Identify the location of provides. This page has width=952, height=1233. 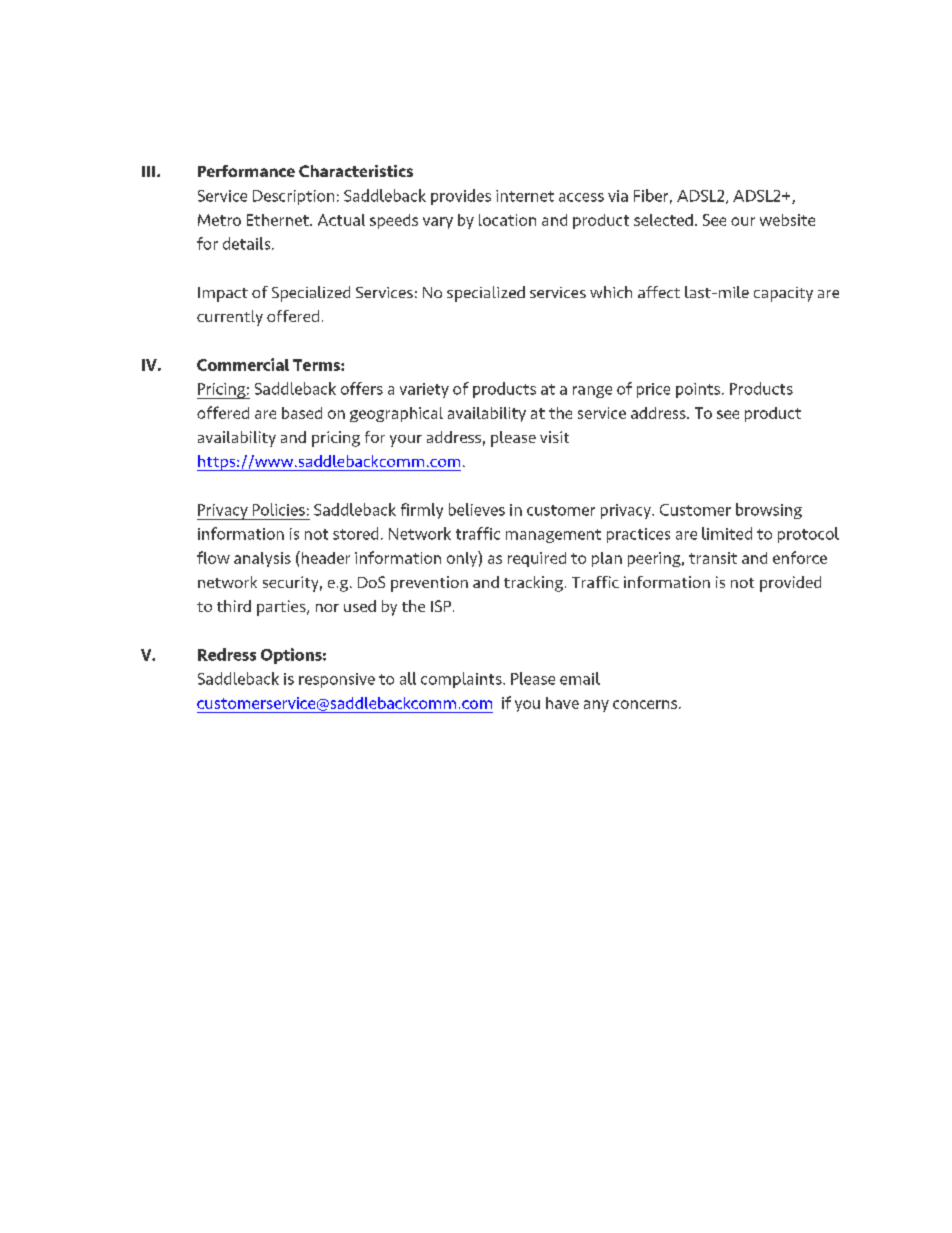
(461, 197).
